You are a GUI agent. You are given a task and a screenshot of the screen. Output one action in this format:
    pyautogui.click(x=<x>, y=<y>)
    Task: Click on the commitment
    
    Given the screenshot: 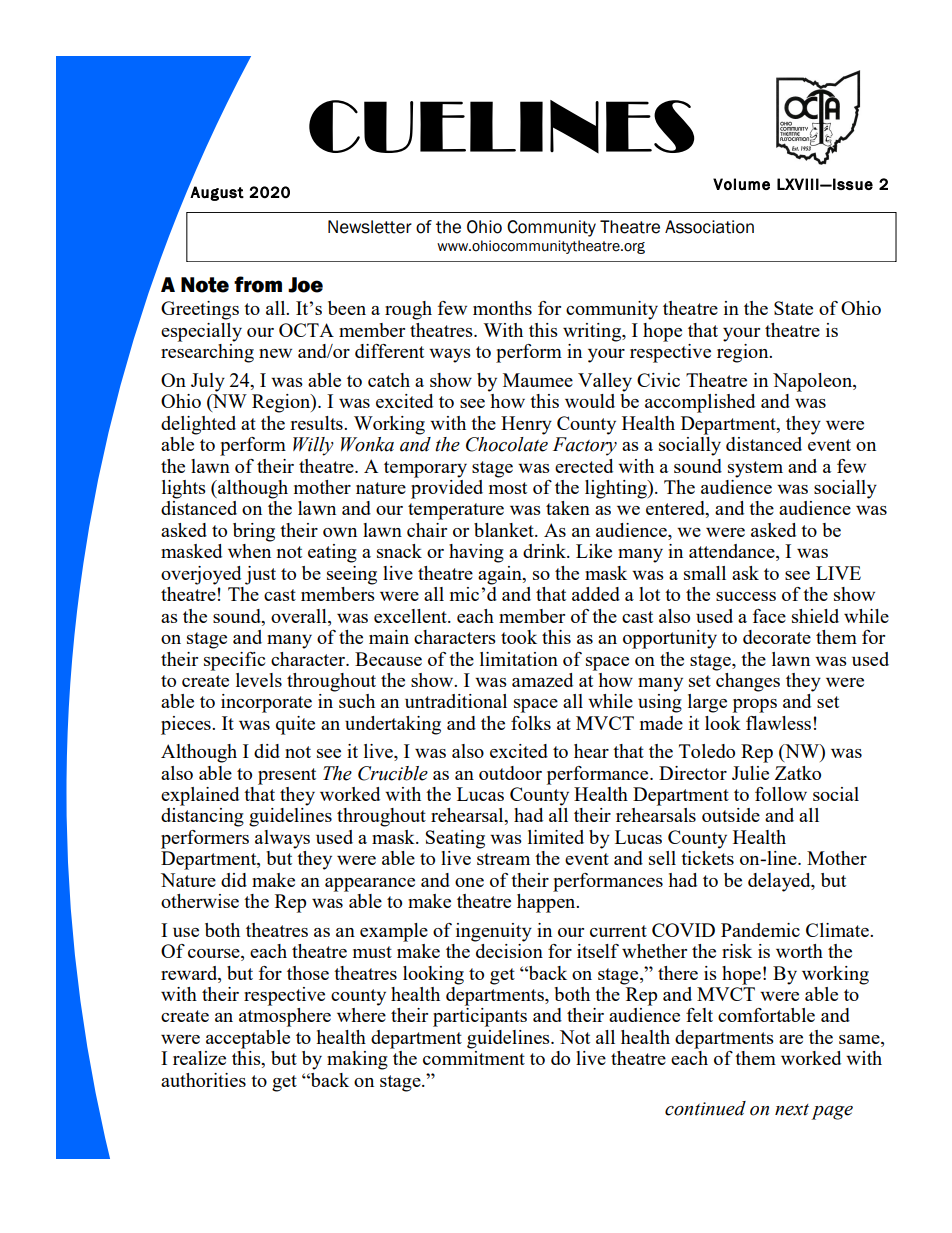 What is the action you would take?
    pyautogui.click(x=474, y=1058)
